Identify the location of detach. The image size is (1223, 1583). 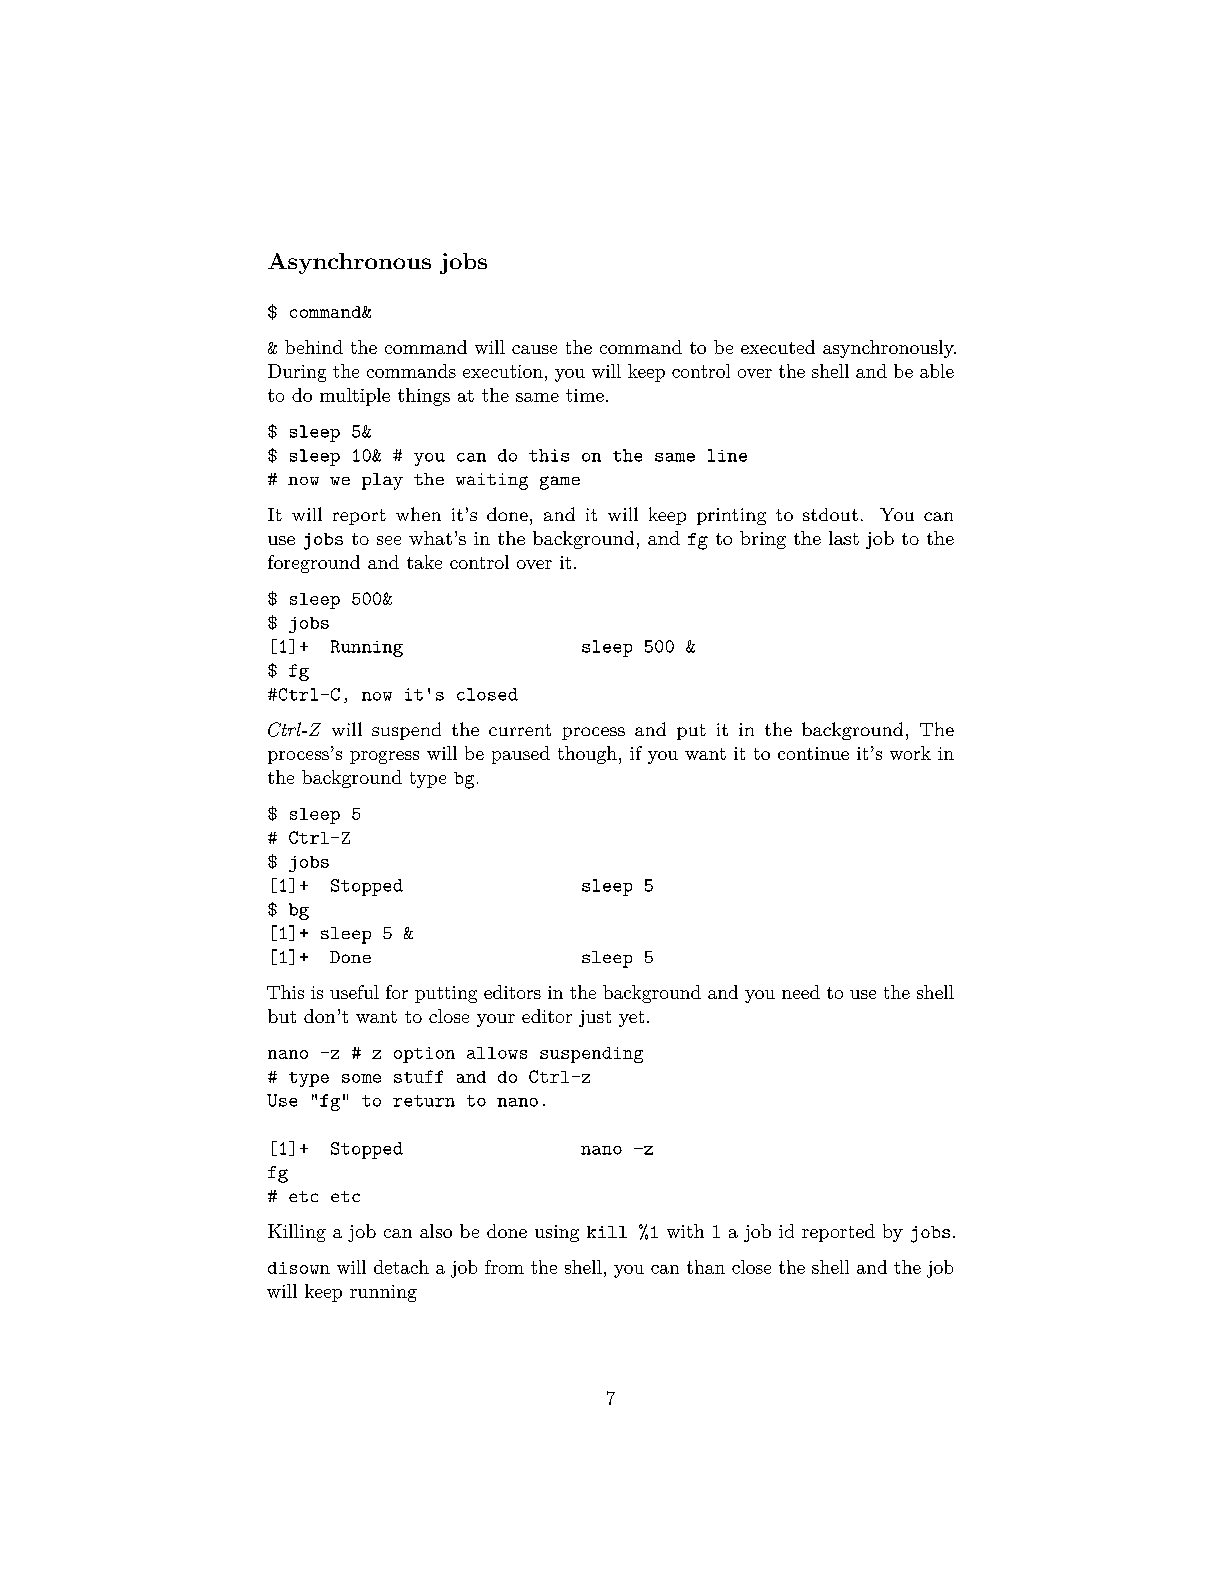
(401, 1267).
